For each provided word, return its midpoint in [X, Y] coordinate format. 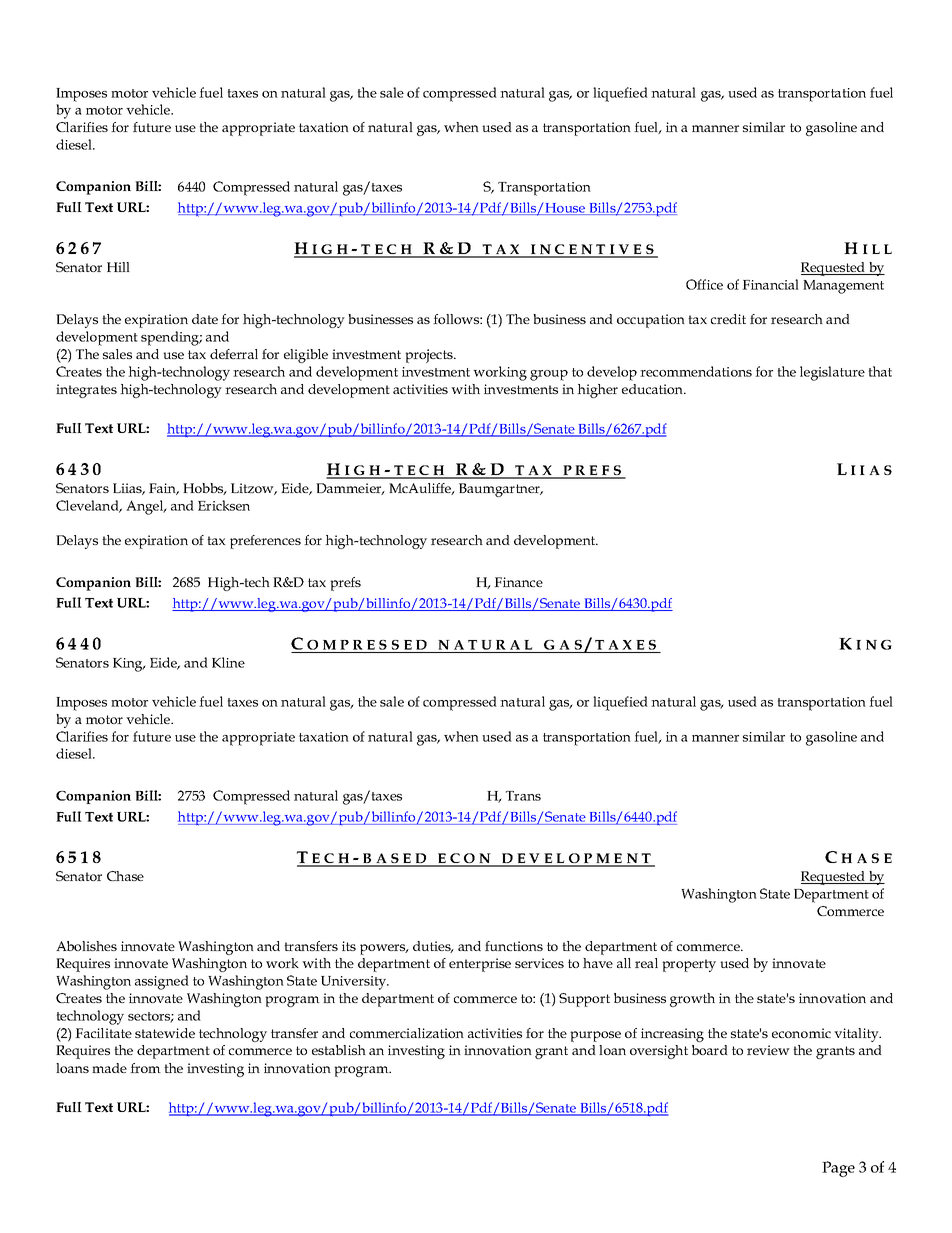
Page [838, 1169]
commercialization [407, 1033]
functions [514, 946]
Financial [770, 284]
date [205, 319]
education [654, 389]
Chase [125, 876]
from [145, 1068]
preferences [265, 542]
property [689, 965]
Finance [518, 582]
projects [430, 356]
